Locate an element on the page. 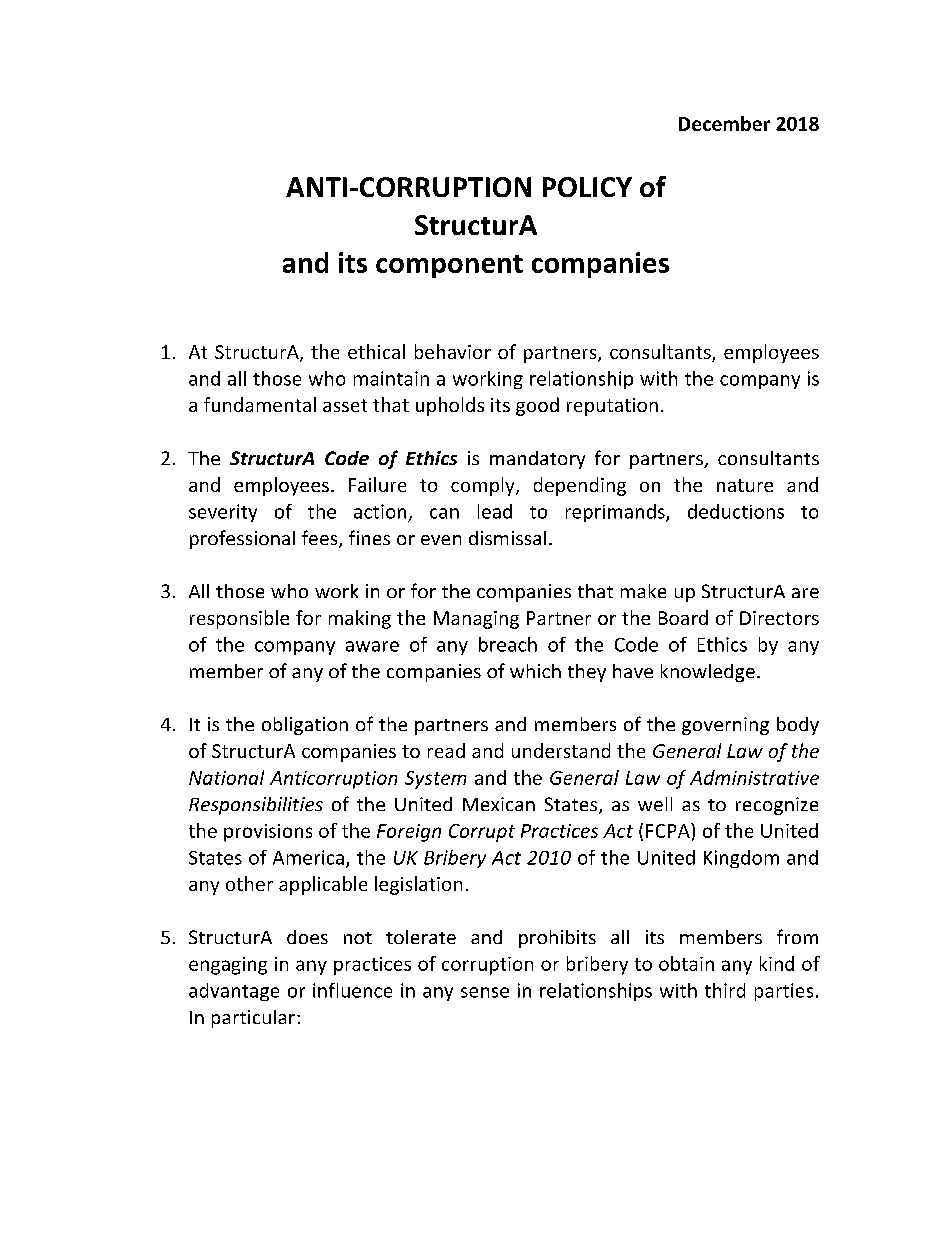  POLICY is located at coordinates (587, 187).
